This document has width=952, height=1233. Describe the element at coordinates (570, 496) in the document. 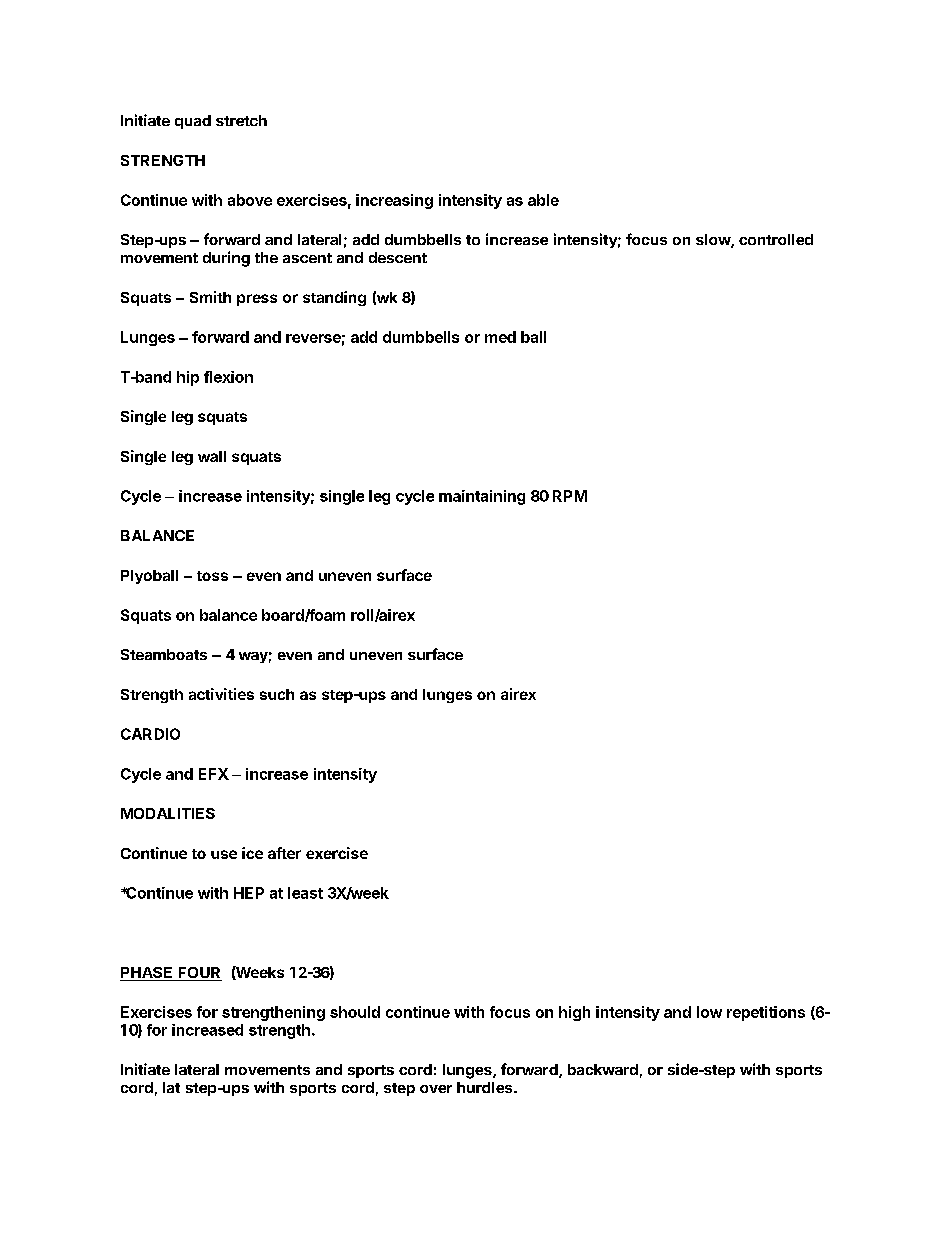

I see `RPM` at that location.
